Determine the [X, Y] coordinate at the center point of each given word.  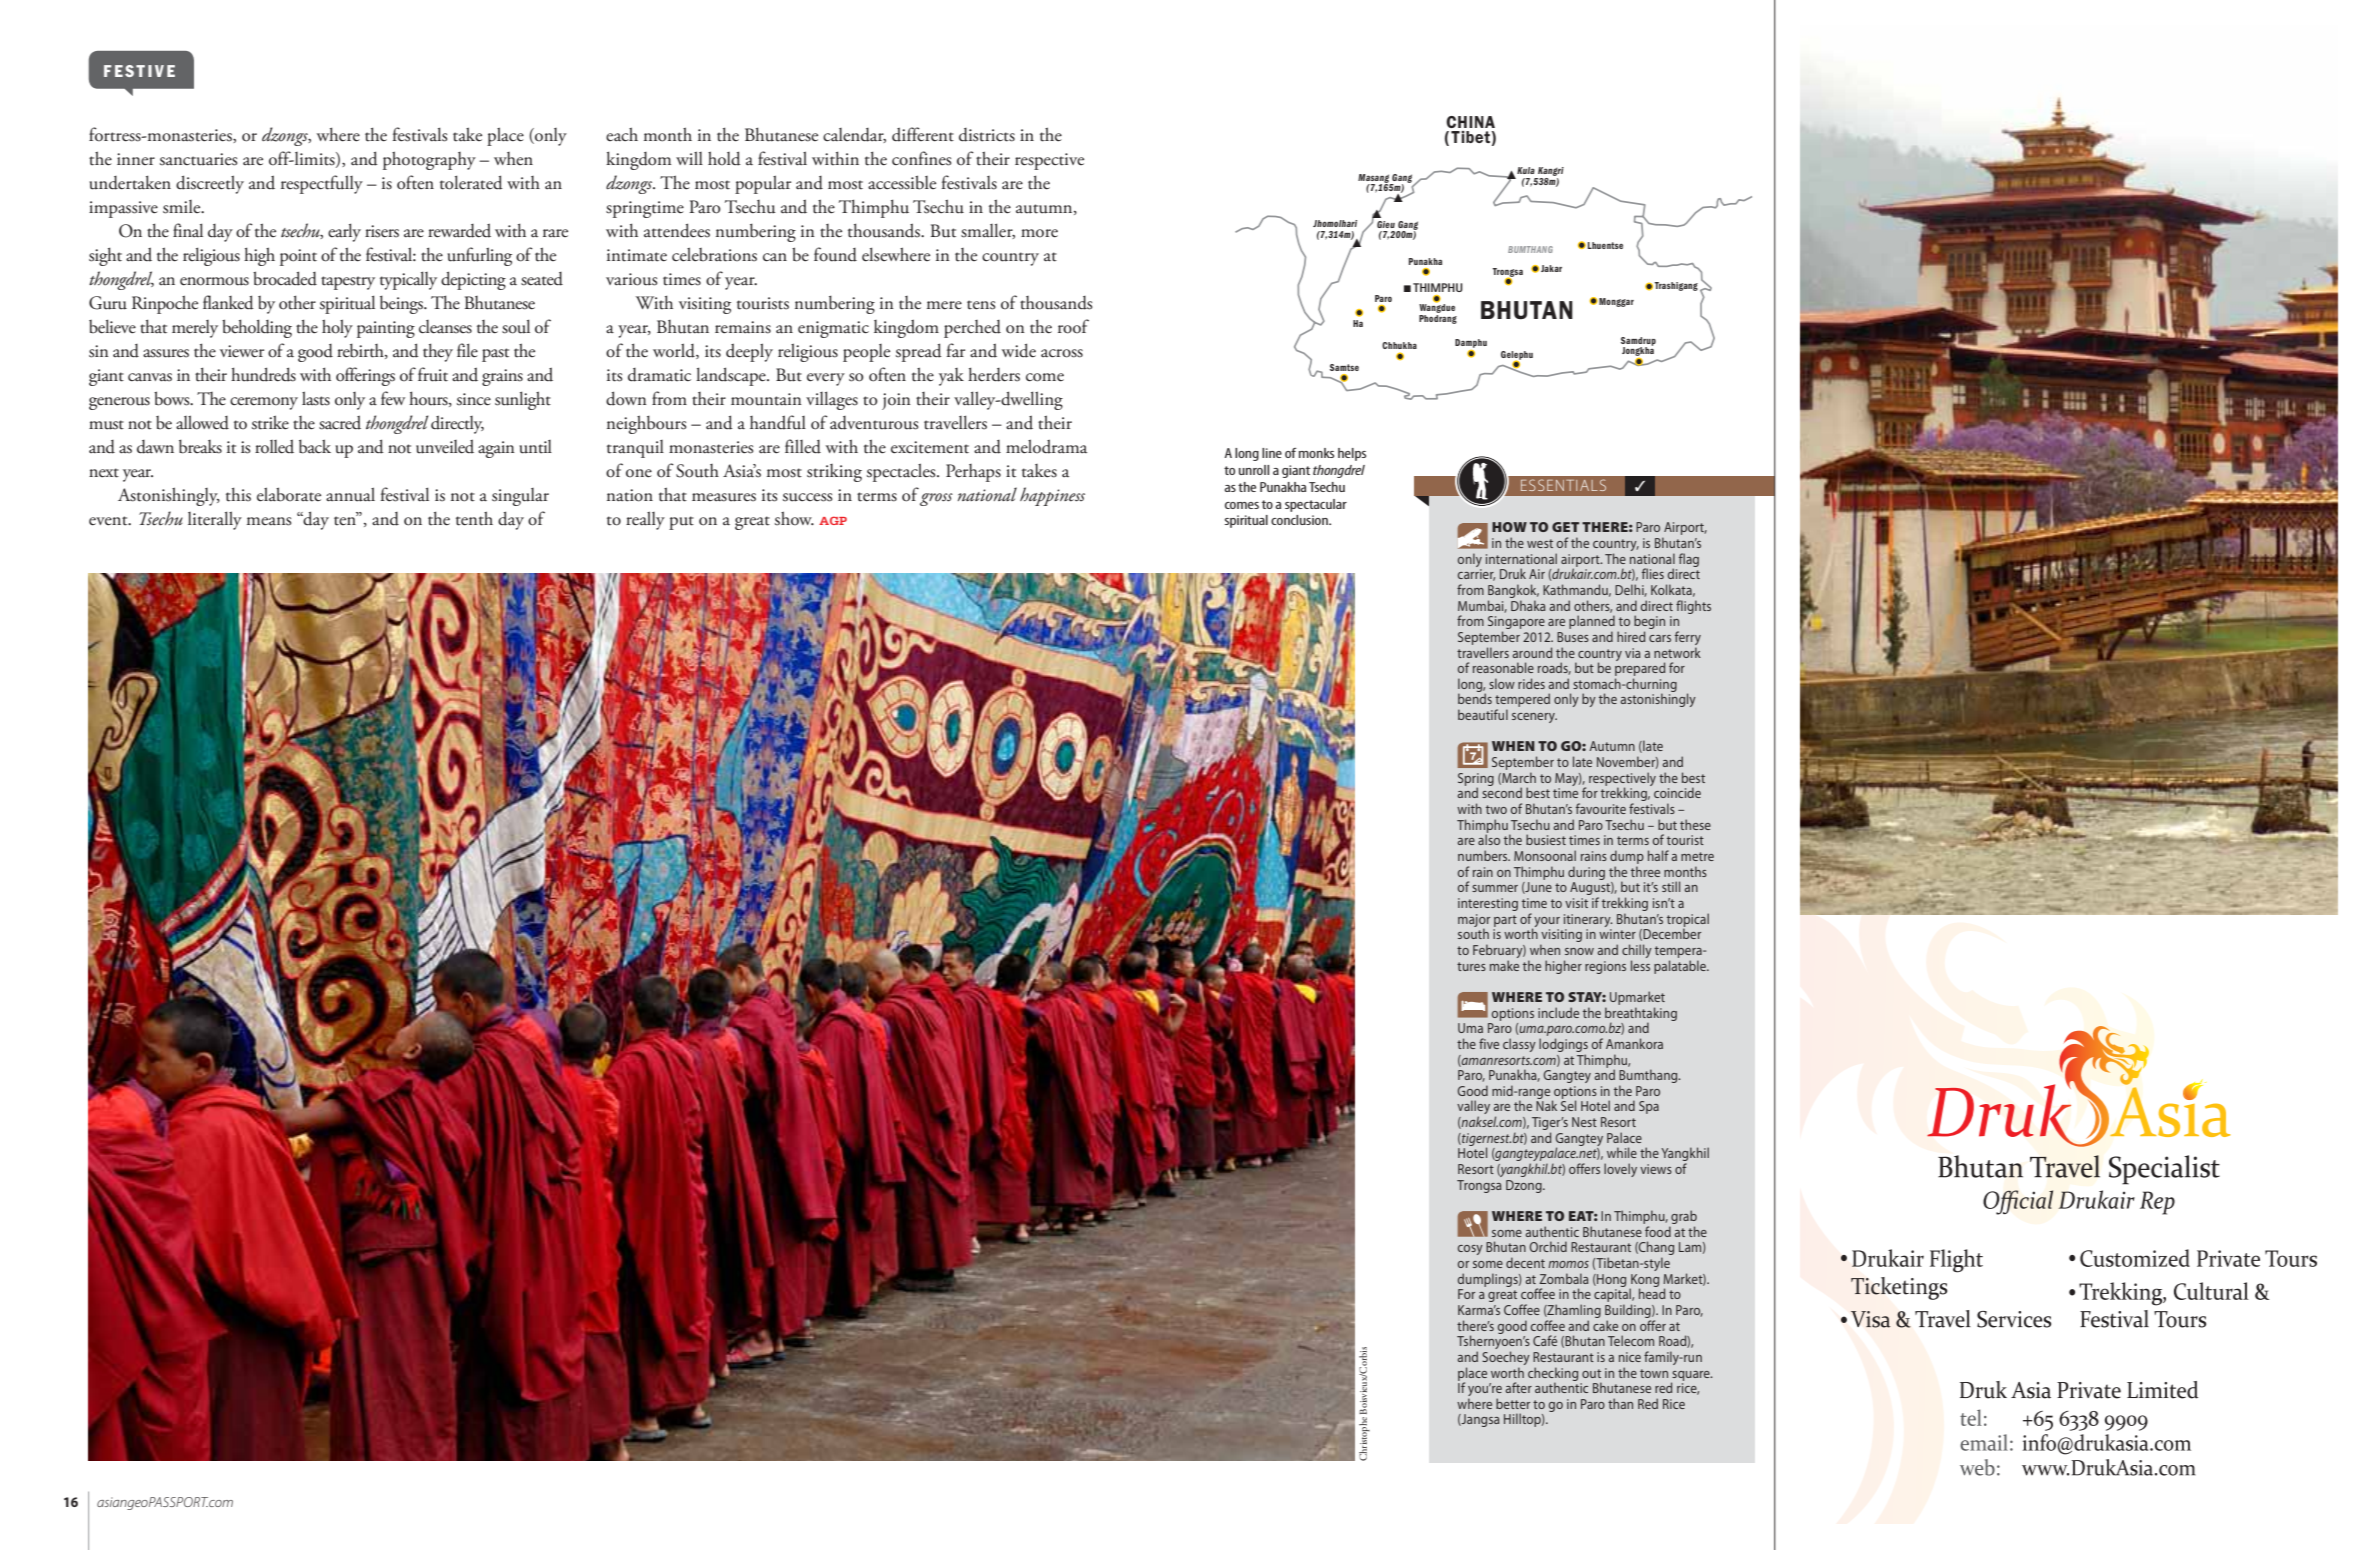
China [1470, 122]
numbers [1484, 855]
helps [1352, 454]
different [923, 134]
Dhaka [1528, 605]
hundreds [263, 374]
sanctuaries [199, 159]
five [1489, 1043]
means [269, 521]
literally [215, 520]
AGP [833, 520]
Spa [1649, 1107]
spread [919, 352]
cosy [1470, 1250]
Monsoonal [1545, 855]
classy [1519, 1045]
